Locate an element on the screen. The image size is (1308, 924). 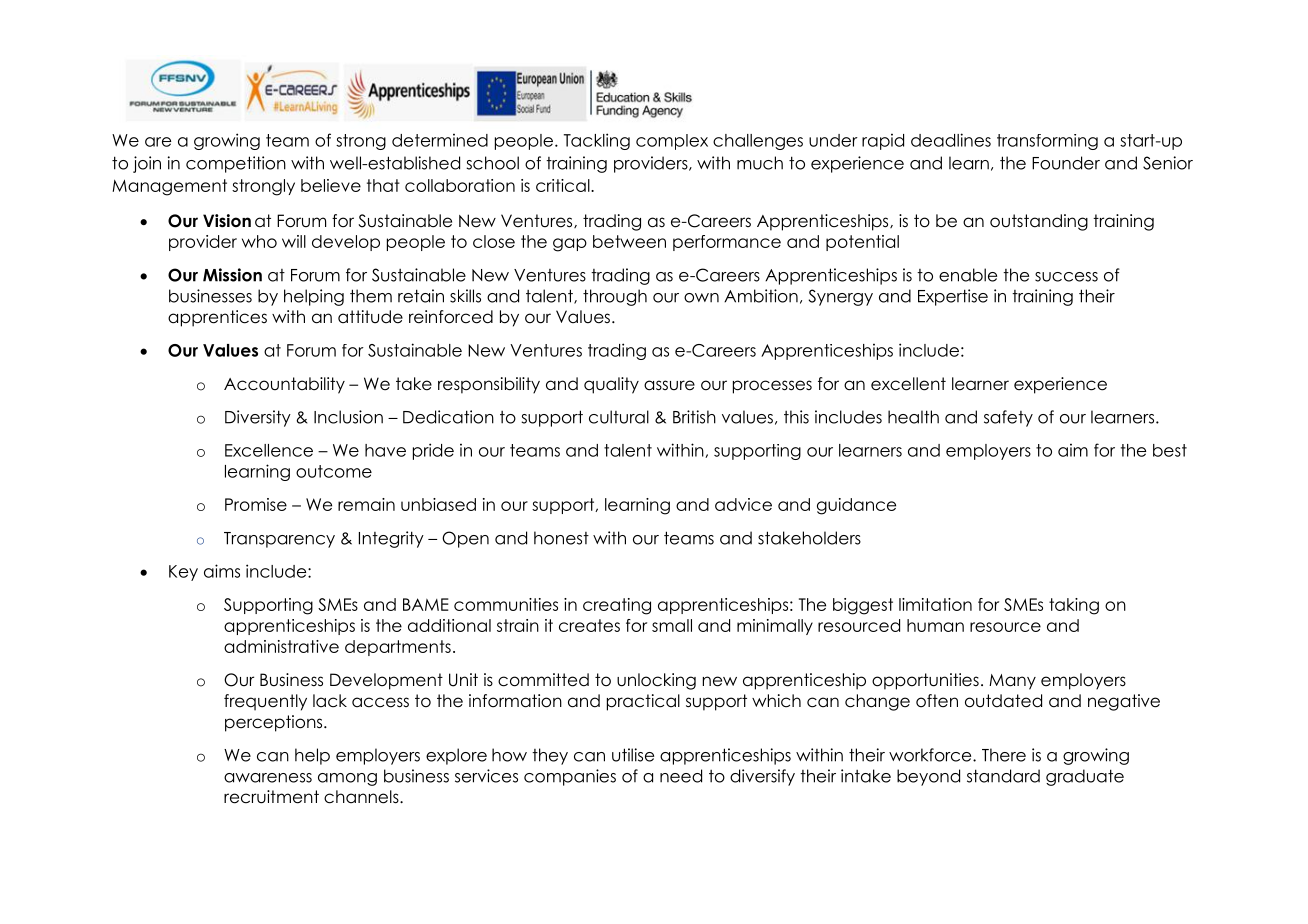
competition is located at coordinates (236, 164).
